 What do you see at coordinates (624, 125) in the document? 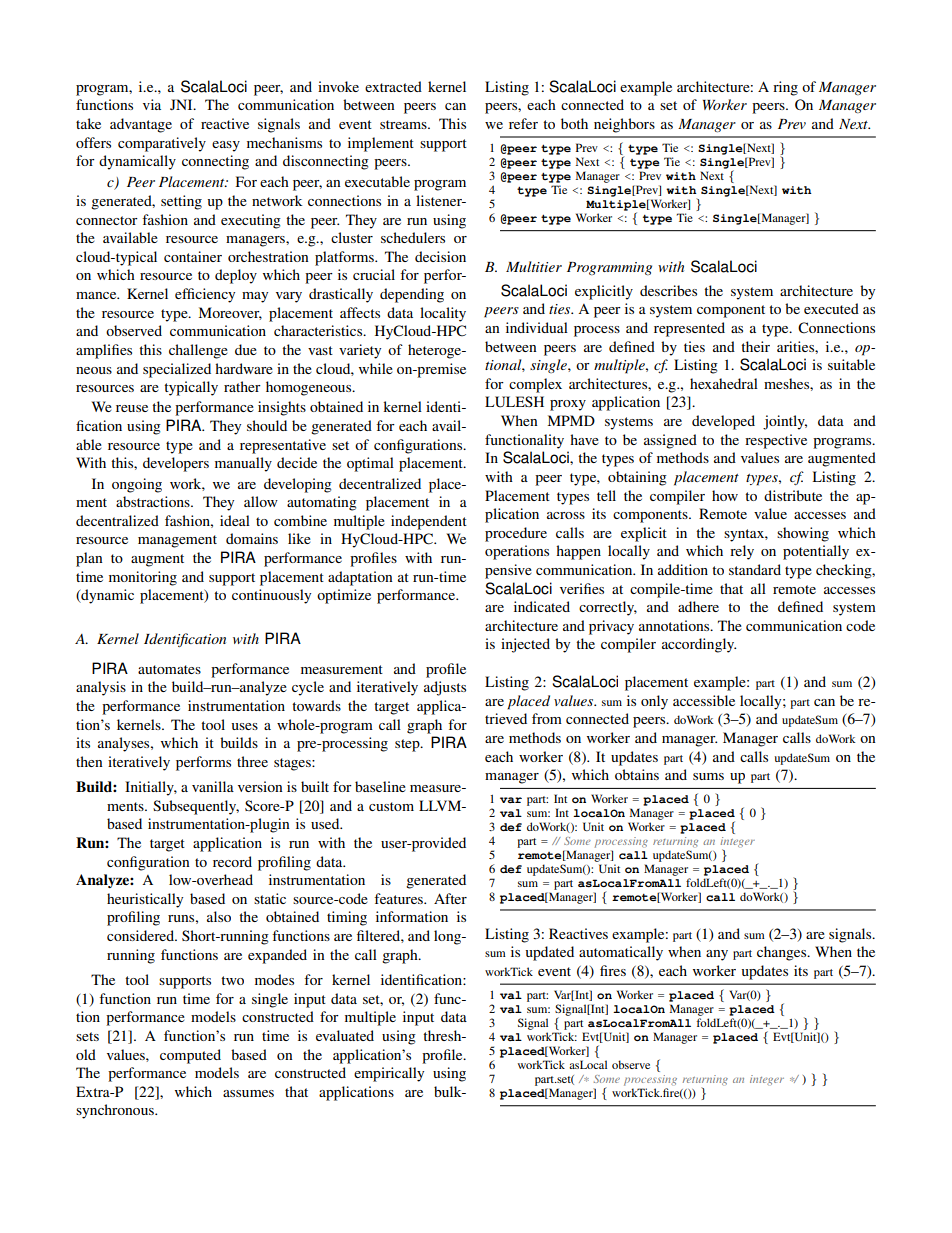
I see `neighbors` at bounding box center [624, 125].
